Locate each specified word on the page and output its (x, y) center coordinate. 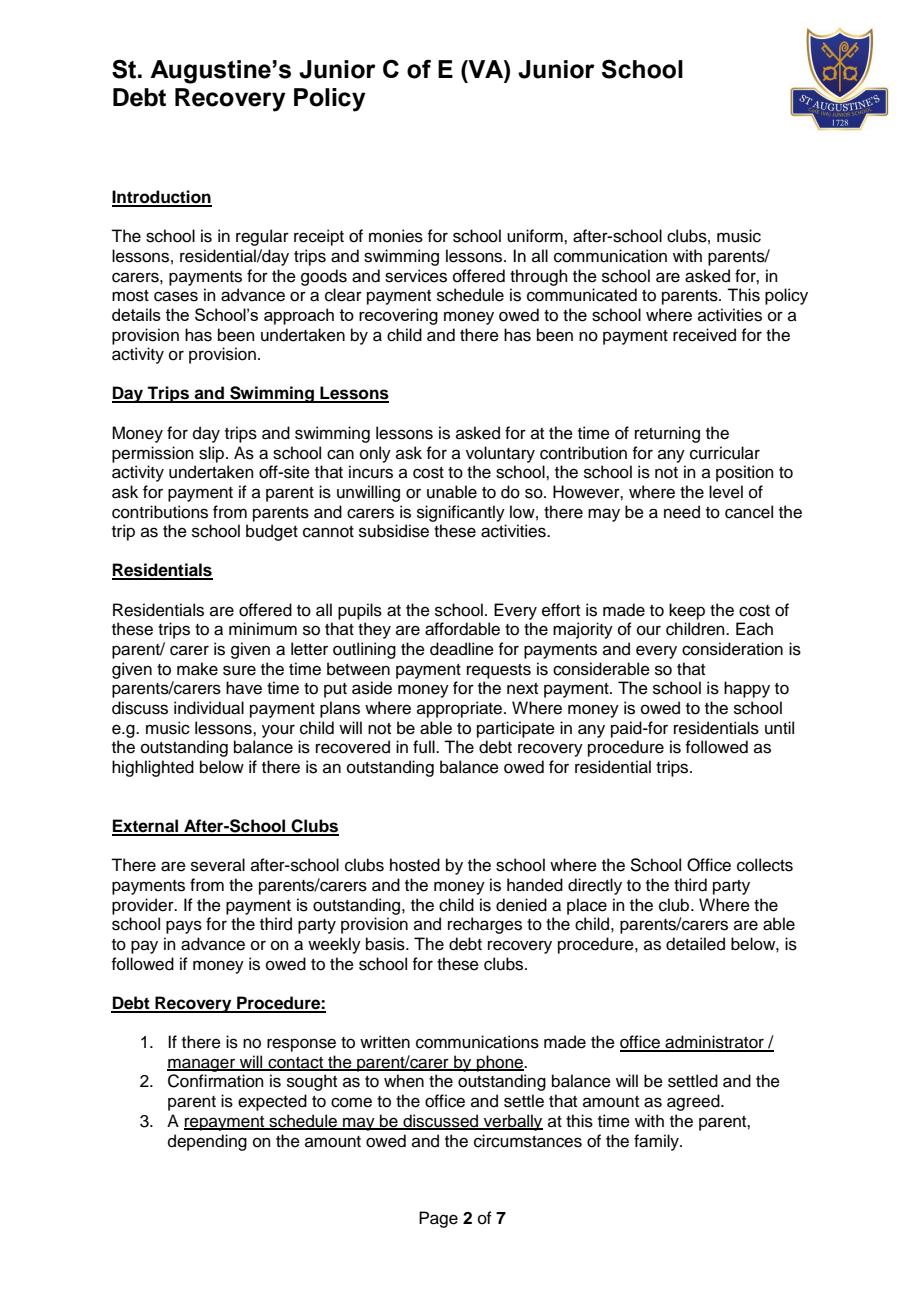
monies (396, 236)
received (704, 335)
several (218, 865)
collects (765, 865)
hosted (415, 865)
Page (438, 1219)
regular (262, 237)
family (657, 1142)
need (682, 512)
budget (272, 532)
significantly (461, 513)
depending (207, 1142)
